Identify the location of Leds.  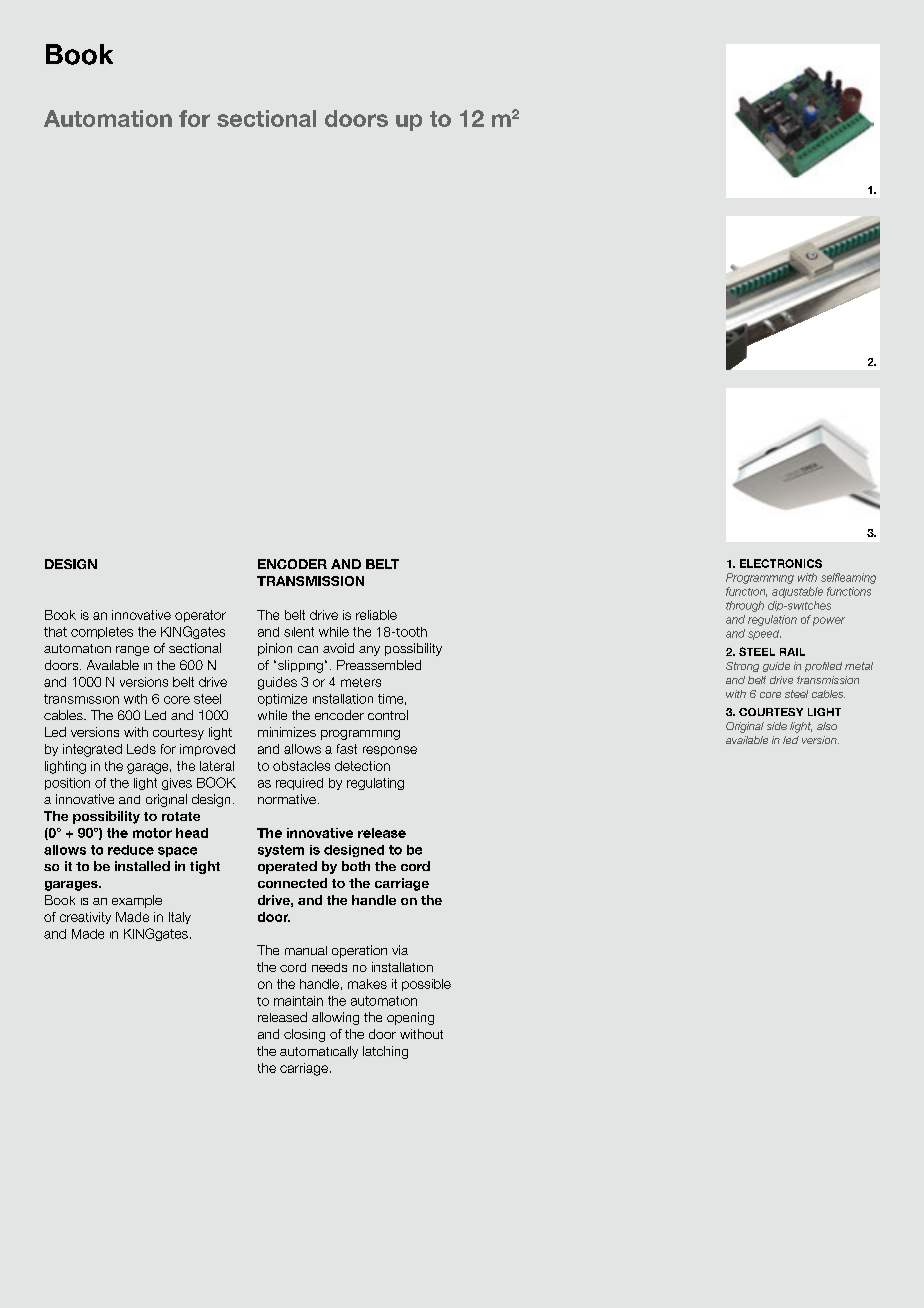
(141, 749).
